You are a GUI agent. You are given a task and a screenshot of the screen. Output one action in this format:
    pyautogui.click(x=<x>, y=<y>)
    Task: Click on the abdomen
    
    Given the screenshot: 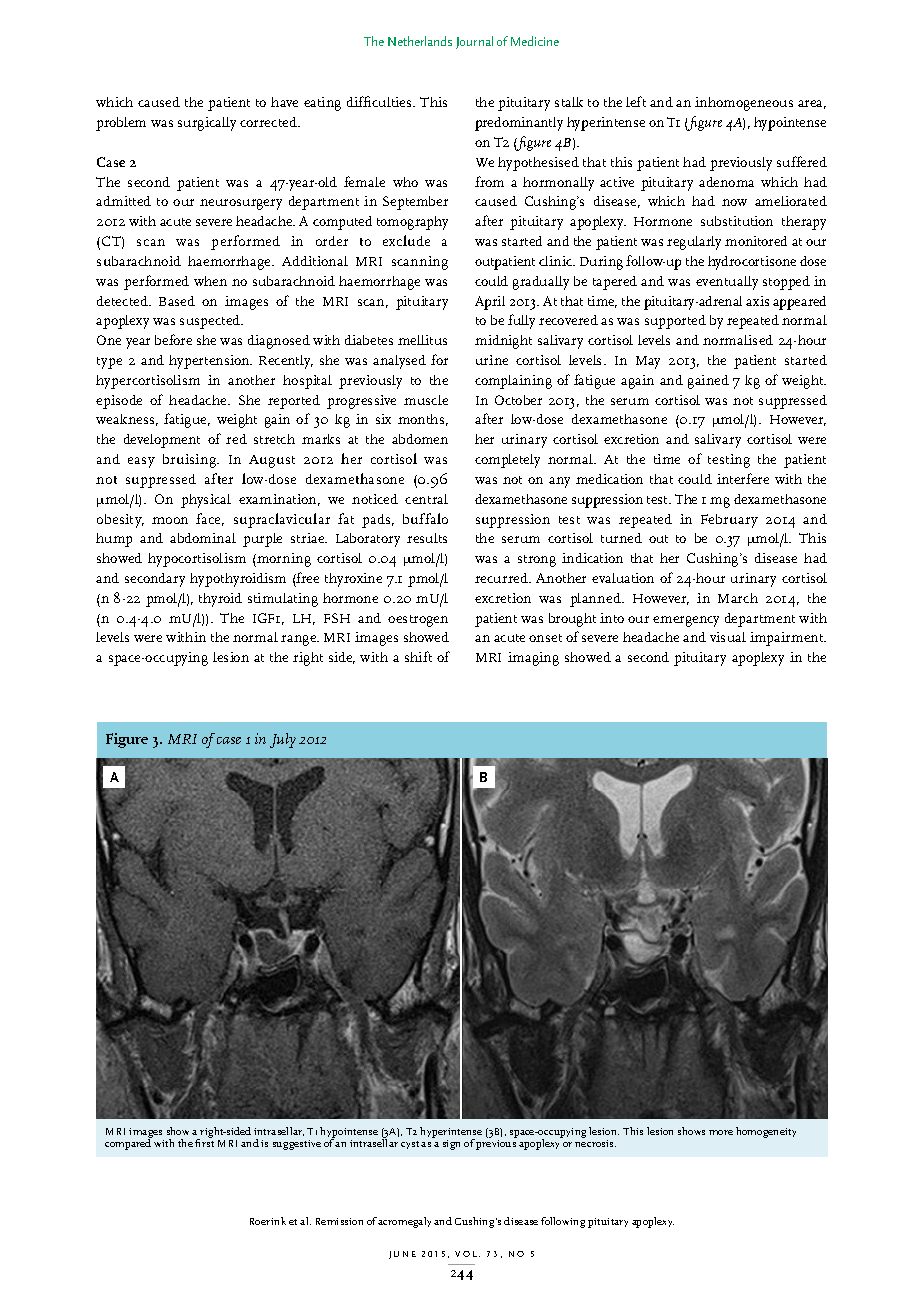 What is the action you would take?
    pyautogui.click(x=420, y=439)
